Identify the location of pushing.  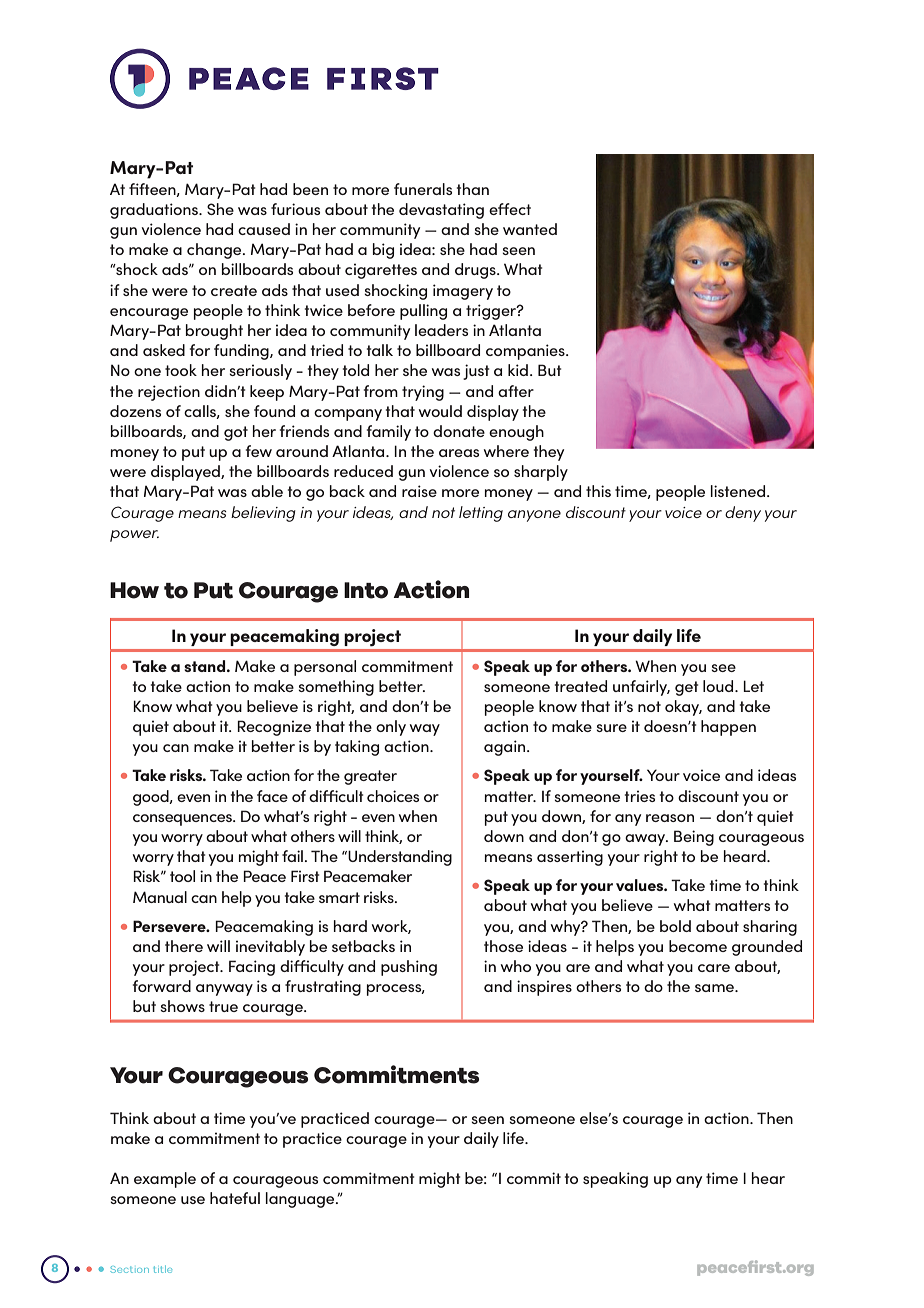
(409, 968).
